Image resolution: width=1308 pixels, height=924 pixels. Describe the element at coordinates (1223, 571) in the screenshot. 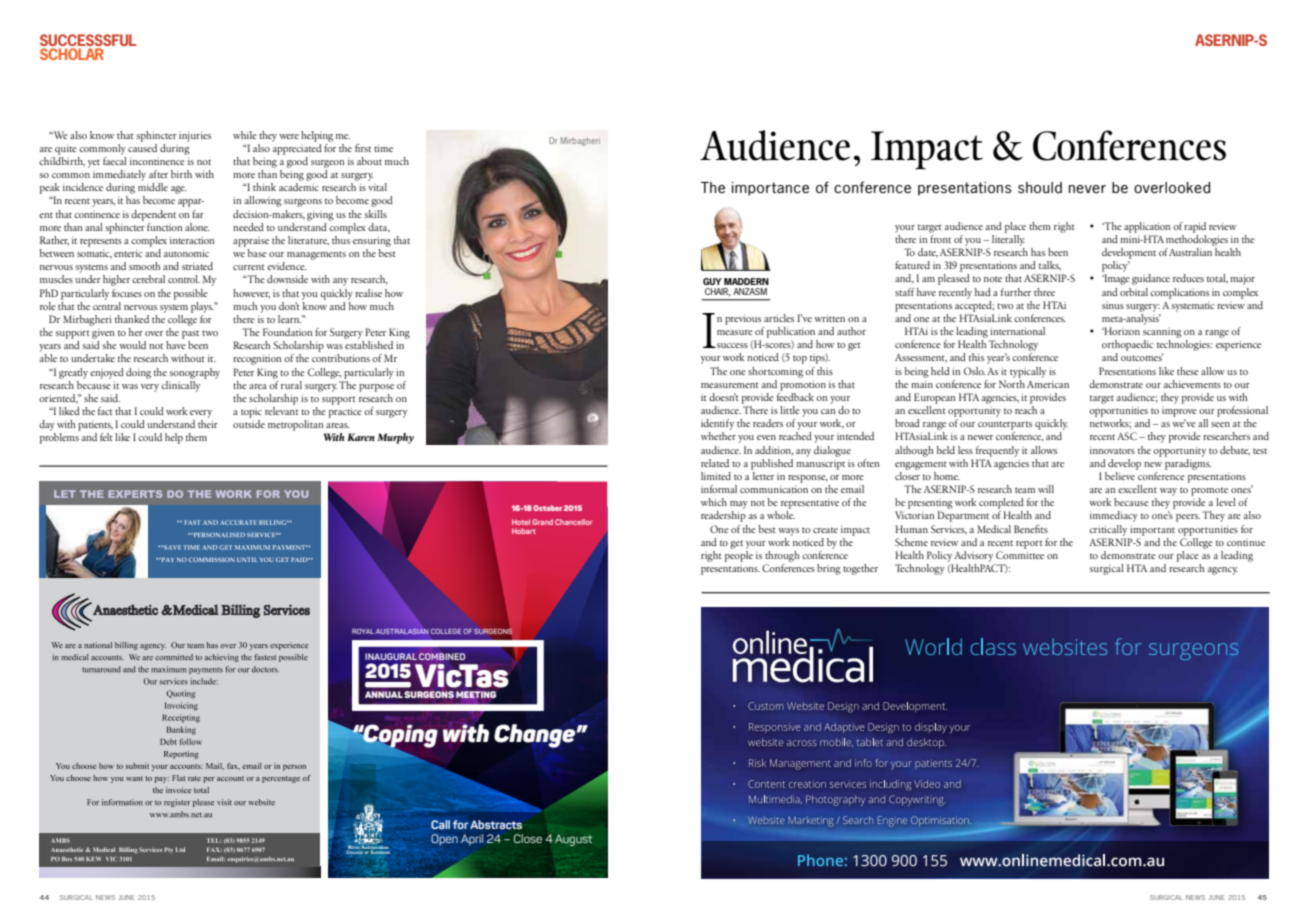

I see `agency` at that location.
